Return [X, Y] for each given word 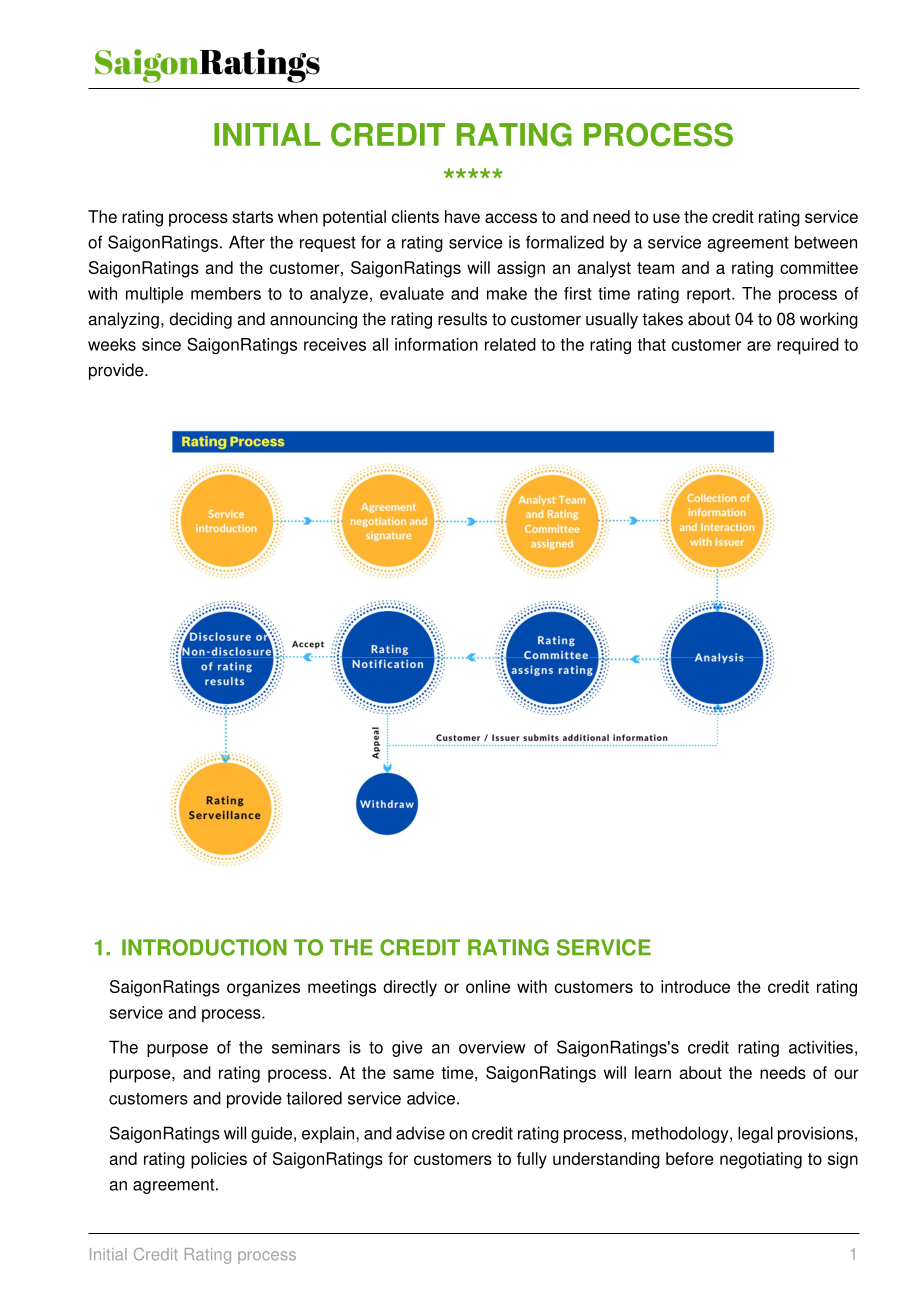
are [759, 346]
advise [420, 1133]
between [826, 242]
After [247, 242]
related [510, 344]
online [488, 986]
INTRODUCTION [204, 947]
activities [821, 1047]
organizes [263, 988]
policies [219, 1160]
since [161, 344]
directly [410, 988]
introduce [695, 986]
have [462, 216]
